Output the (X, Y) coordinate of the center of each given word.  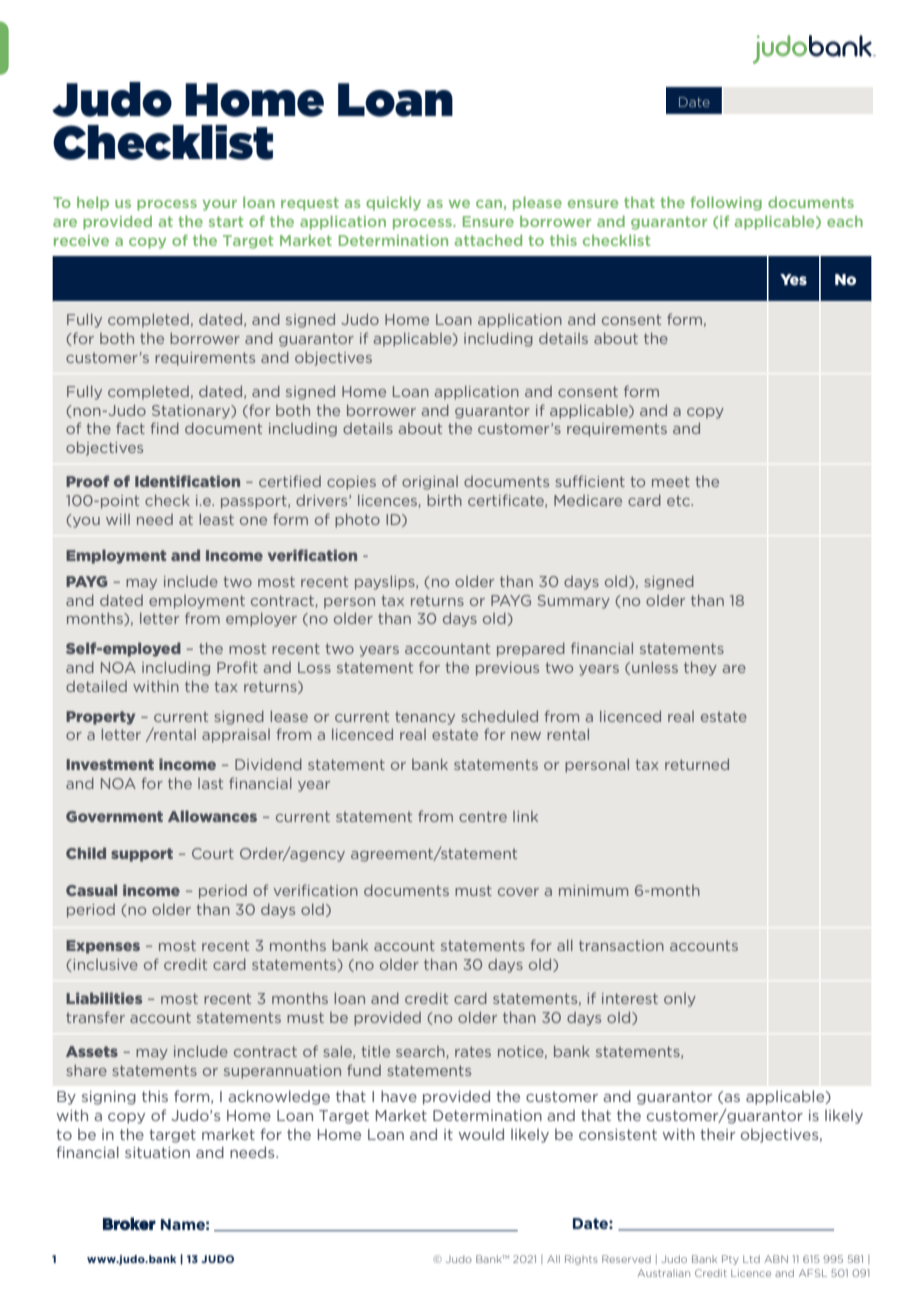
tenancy (425, 718)
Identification (187, 481)
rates (473, 1051)
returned (697, 764)
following (726, 203)
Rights (581, 1260)
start (226, 221)
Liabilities (104, 998)
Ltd (751, 1259)
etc (679, 501)
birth (444, 500)
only (680, 1000)
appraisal (236, 736)
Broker (129, 1223)
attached (488, 240)
